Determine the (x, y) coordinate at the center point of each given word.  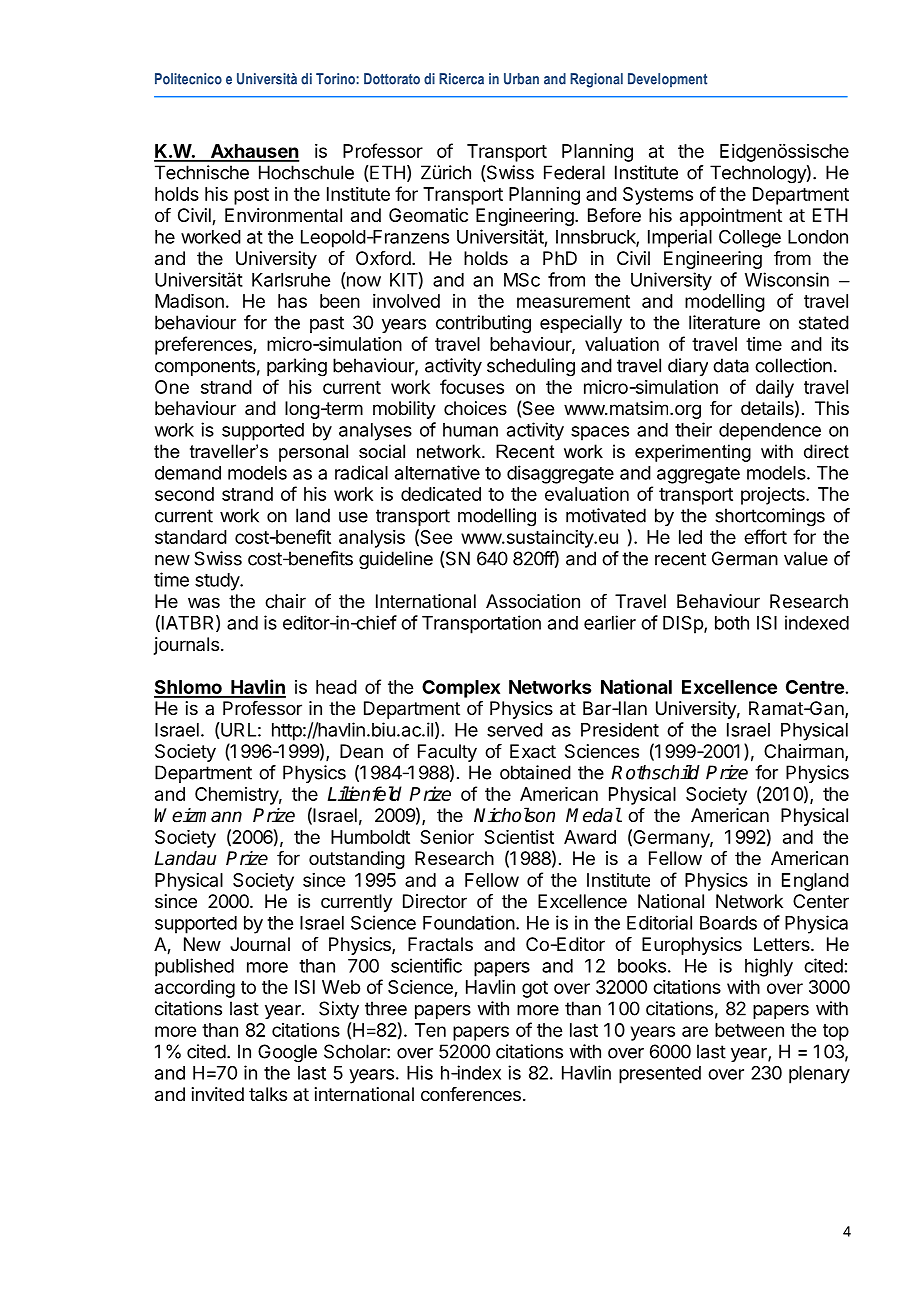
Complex (461, 689)
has (292, 301)
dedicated (441, 494)
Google (287, 1053)
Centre (815, 687)
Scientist (519, 837)
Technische (202, 172)
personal (313, 453)
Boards (728, 923)
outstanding (357, 860)
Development (667, 80)
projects (774, 496)
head (336, 687)
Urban (521, 79)
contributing (483, 324)
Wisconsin (787, 279)
